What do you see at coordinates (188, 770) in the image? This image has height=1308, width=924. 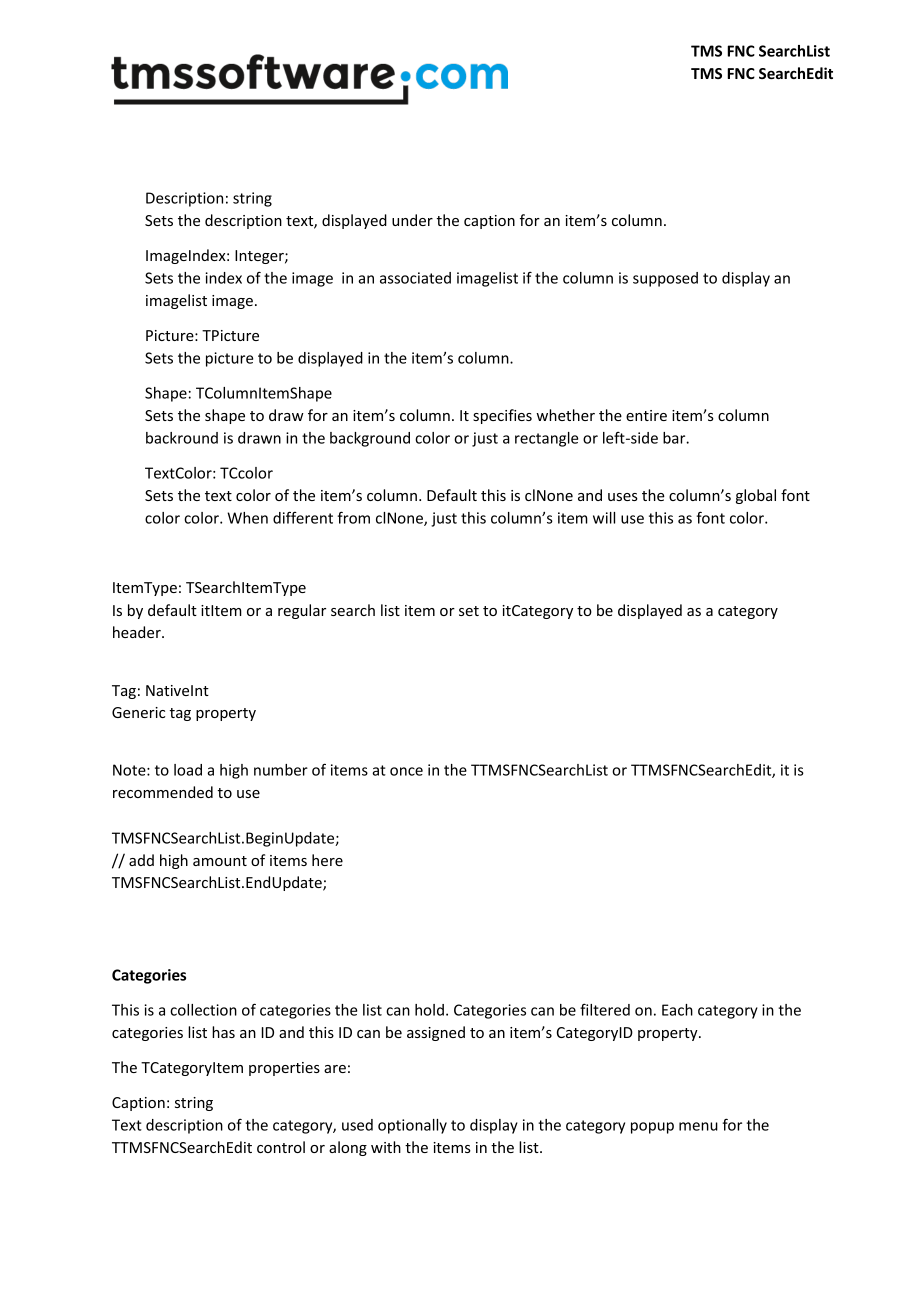 I see `load` at bounding box center [188, 770].
